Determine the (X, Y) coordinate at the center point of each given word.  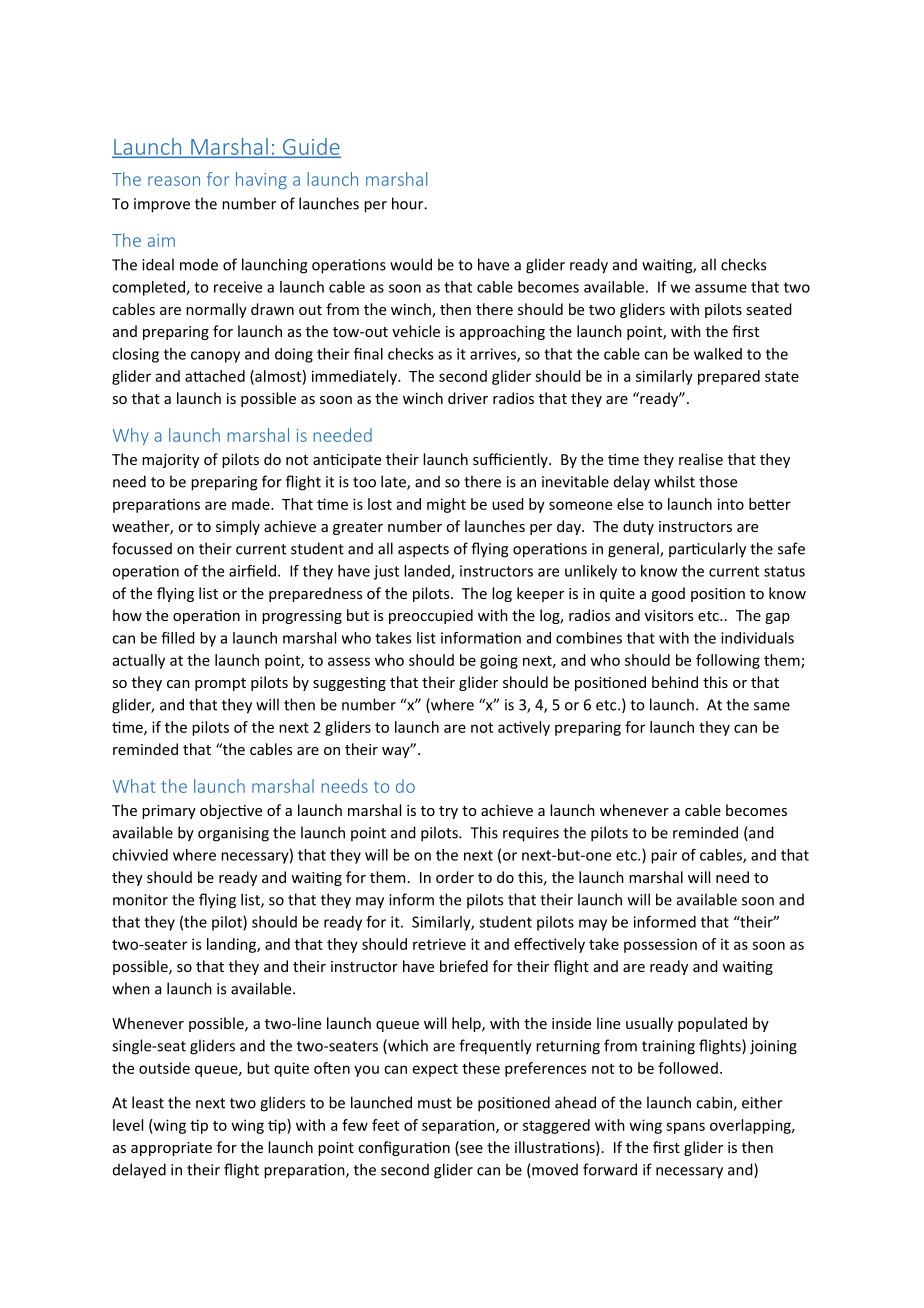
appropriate (171, 1149)
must (435, 1103)
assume (721, 288)
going (499, 661)
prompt (220, 684)
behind (675, 682)
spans (685, 1128)
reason (174, 181)
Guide (311, 147)
